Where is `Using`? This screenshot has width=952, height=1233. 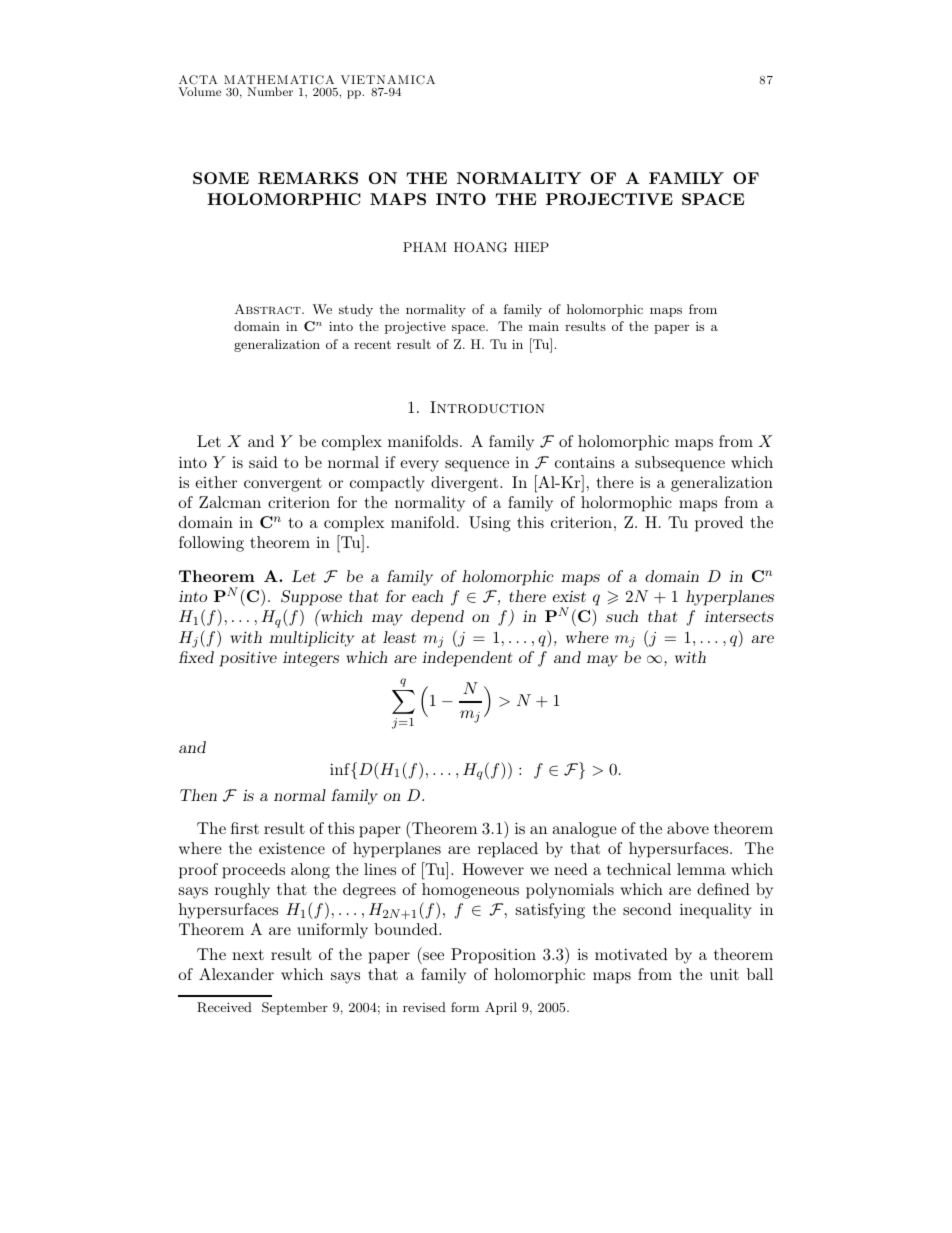
Using is located at coordinates (490, 524).
